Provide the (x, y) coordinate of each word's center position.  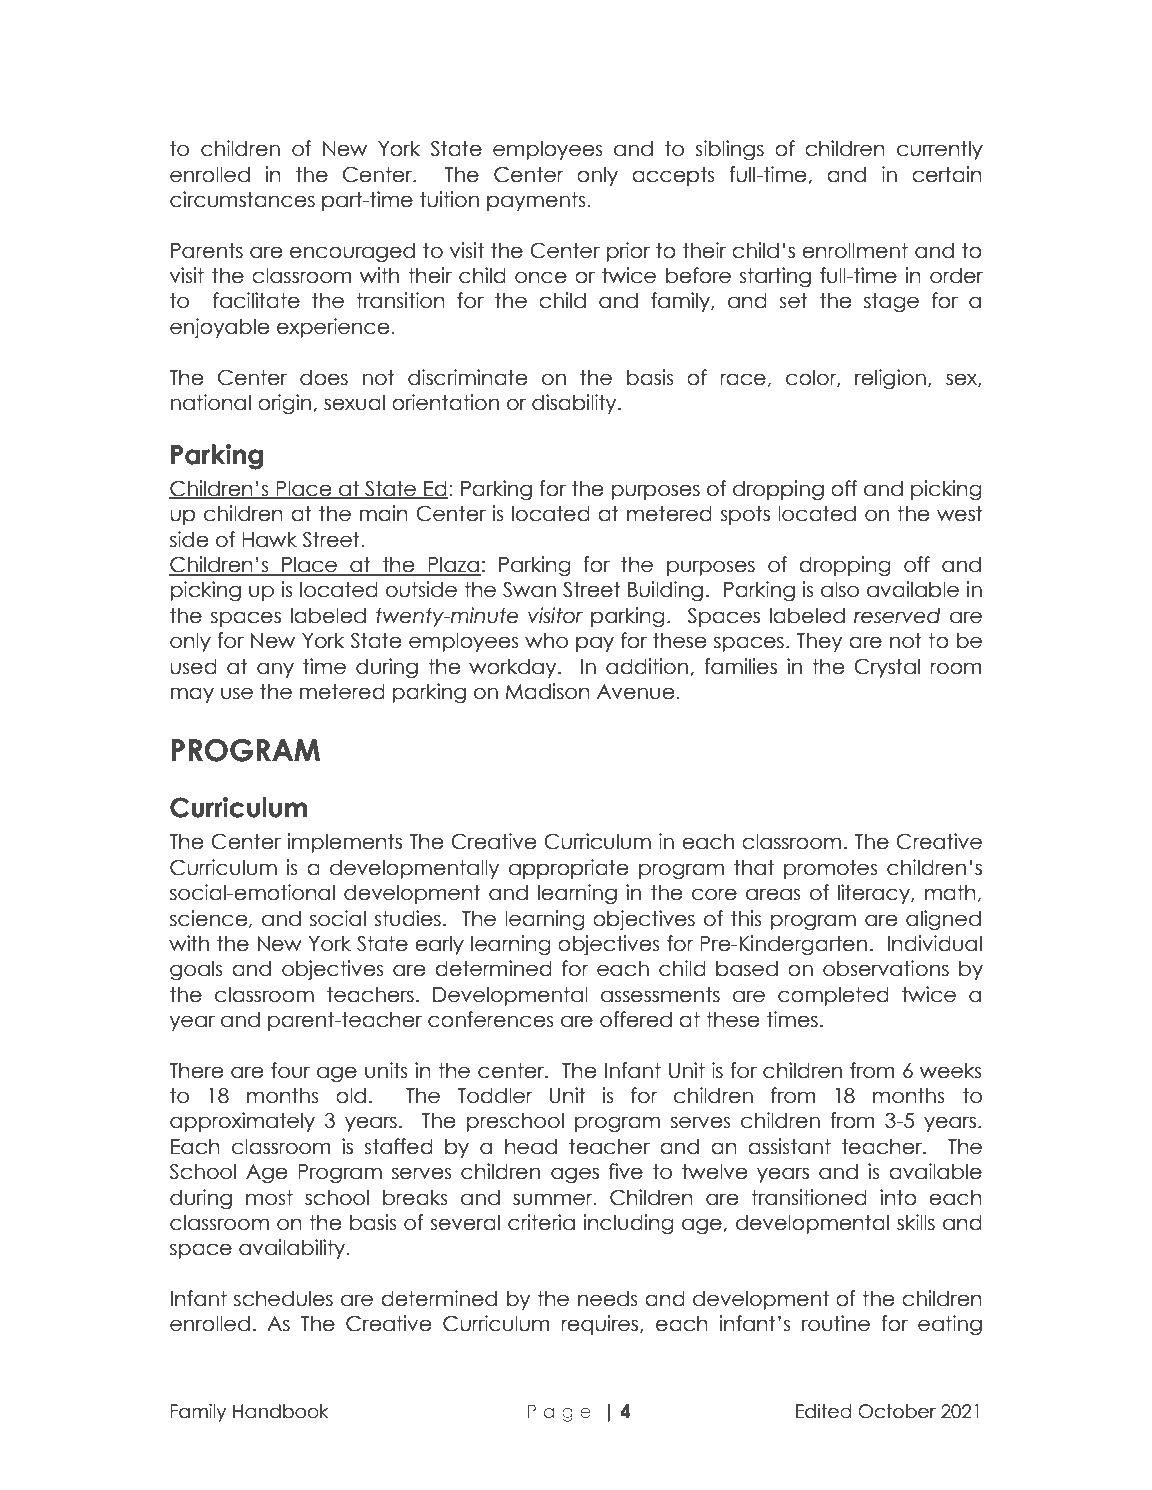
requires (601, 1325)
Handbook (280, 1411)
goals (196, 970)
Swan (529, 589)
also (840, 589)
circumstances (242, 199)
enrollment (855, 250)
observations (886, 968)
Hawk (269, 539)
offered (636, 1019)
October (897, 1411)
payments (536, 201)
